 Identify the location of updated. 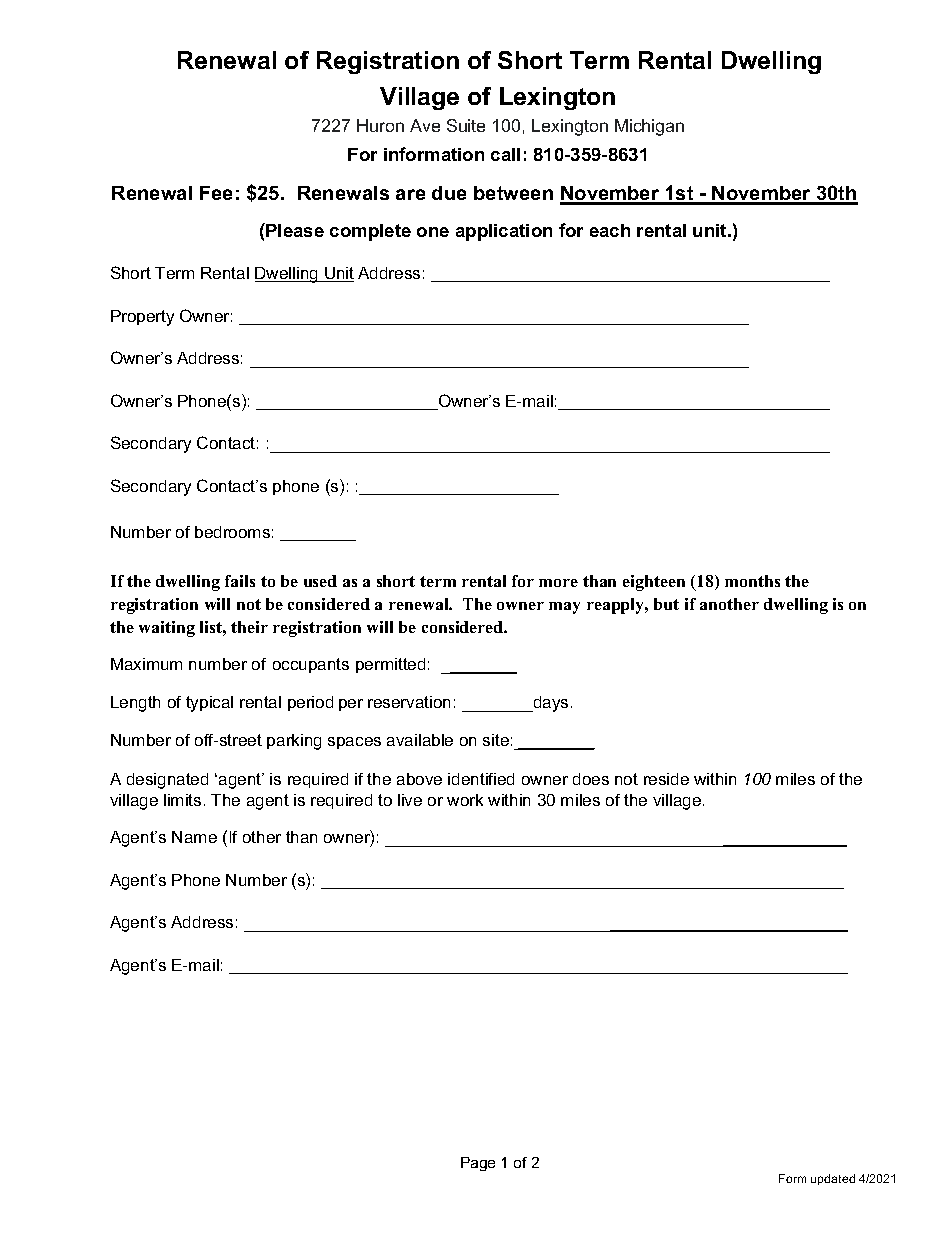
(833, 1179).
